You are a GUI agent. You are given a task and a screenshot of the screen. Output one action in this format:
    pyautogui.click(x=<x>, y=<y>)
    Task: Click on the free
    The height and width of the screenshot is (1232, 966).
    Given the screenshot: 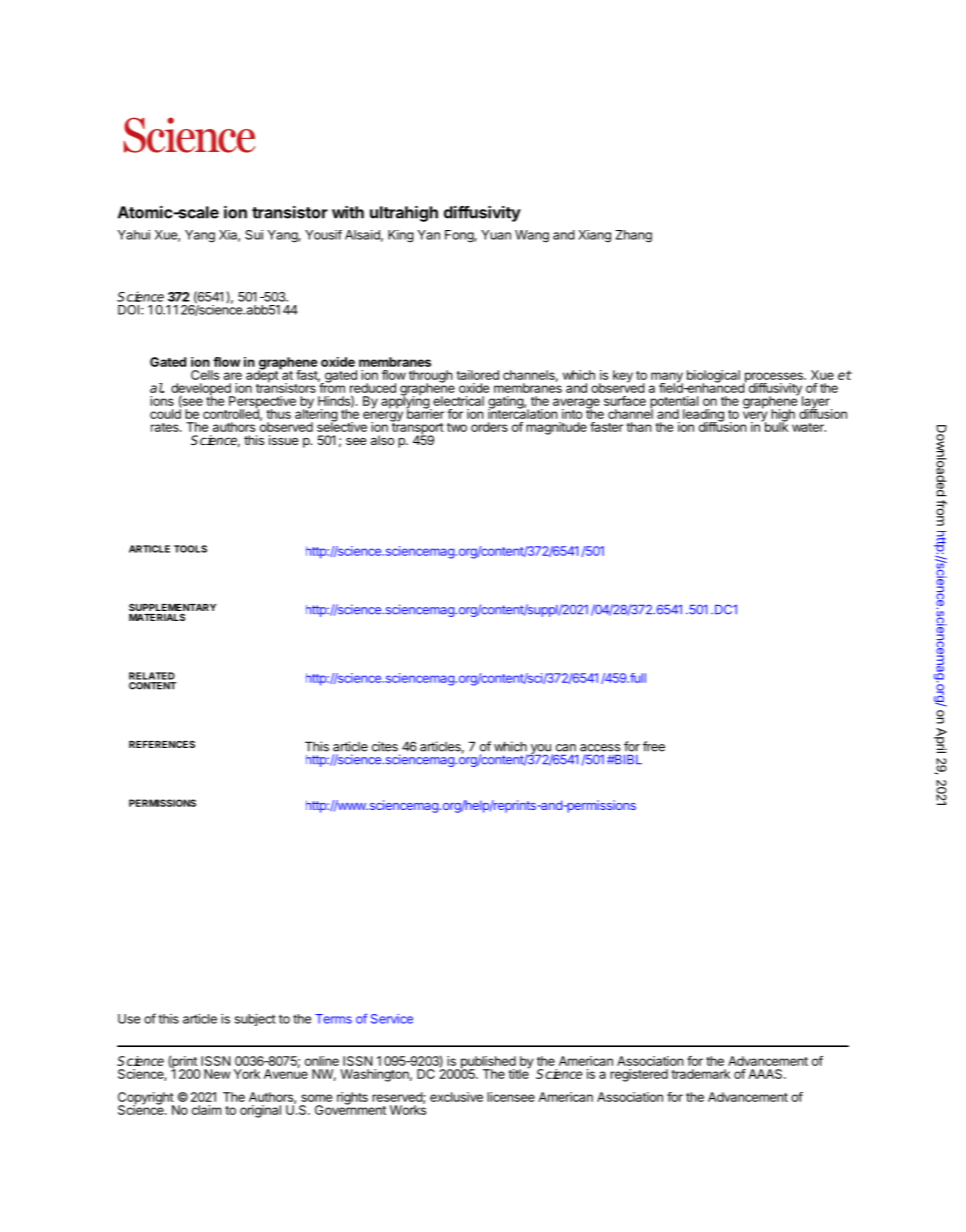 What is the action you would take?
    pyautogui.click(x=654, y=746)
